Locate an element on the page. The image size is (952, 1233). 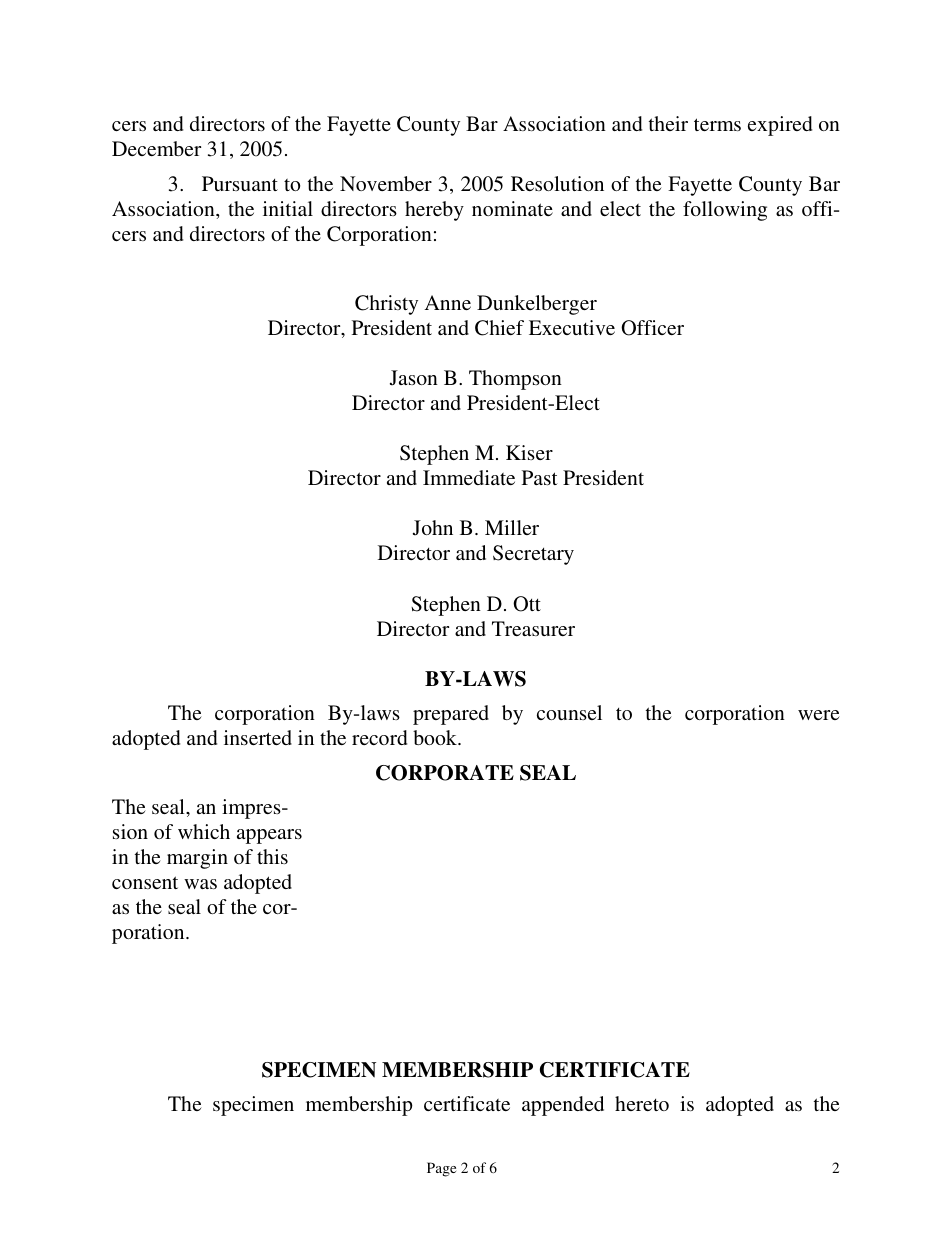
Pursuant is located at coordinates (240, 183).
